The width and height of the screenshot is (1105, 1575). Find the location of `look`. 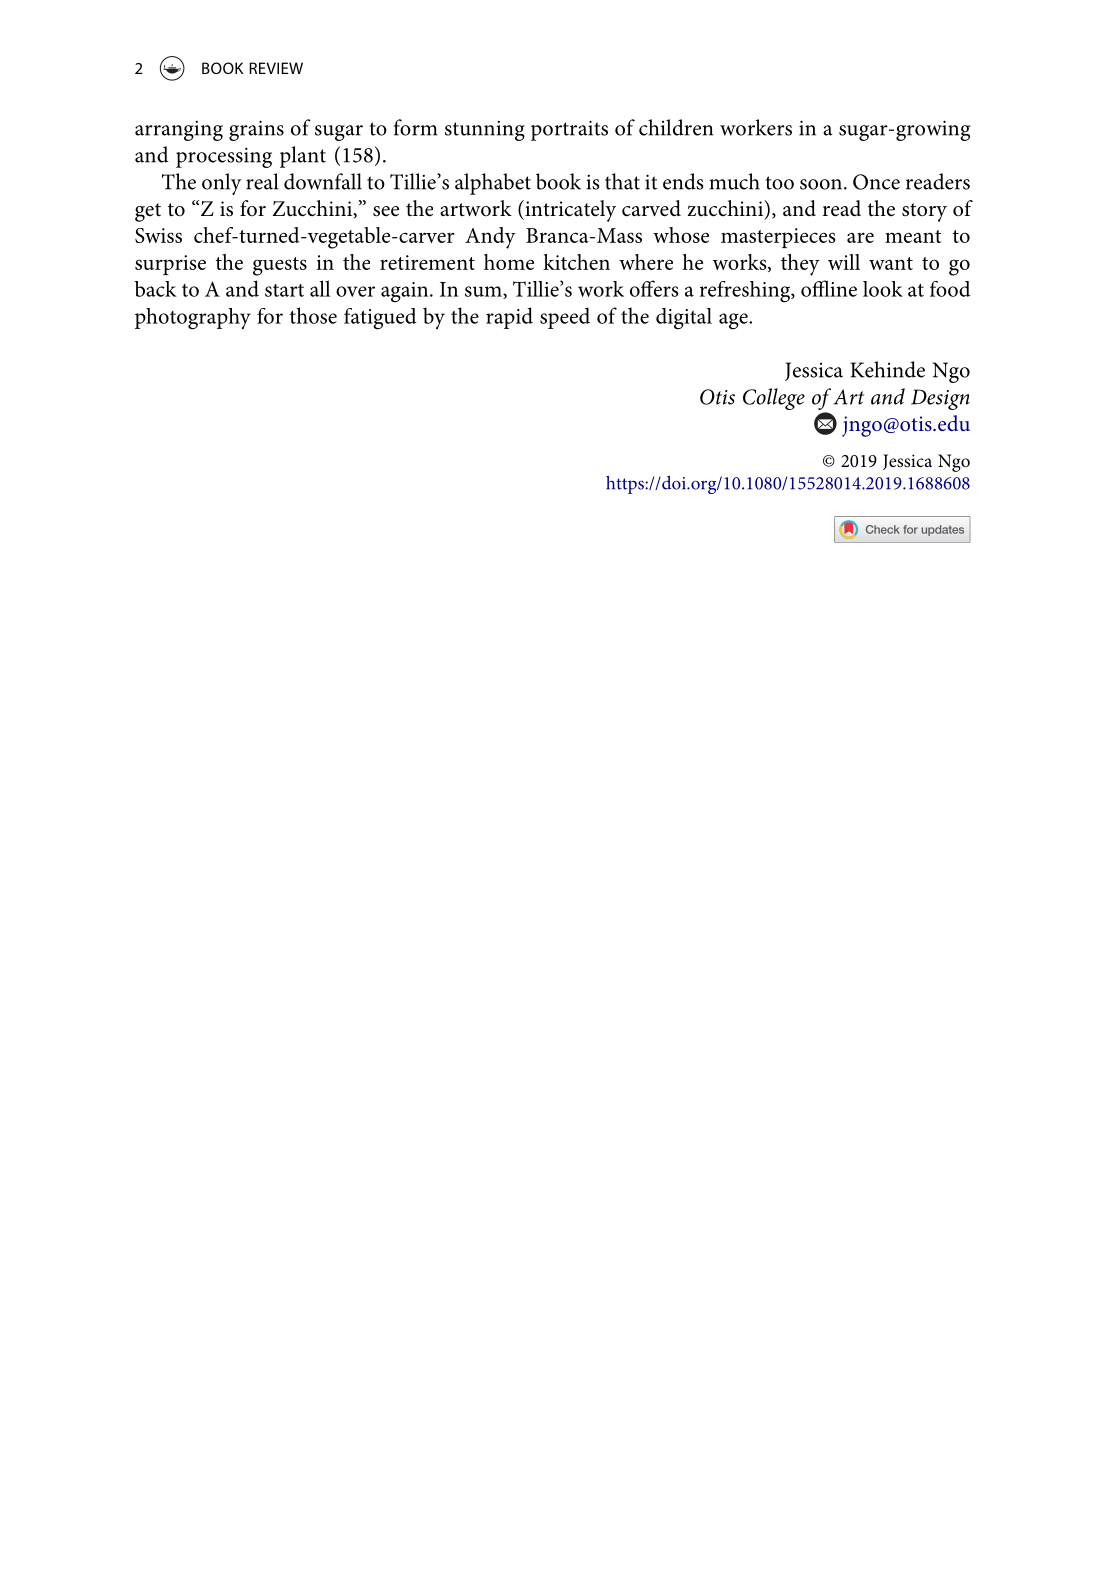

look is located at coordinates (883, 289).
